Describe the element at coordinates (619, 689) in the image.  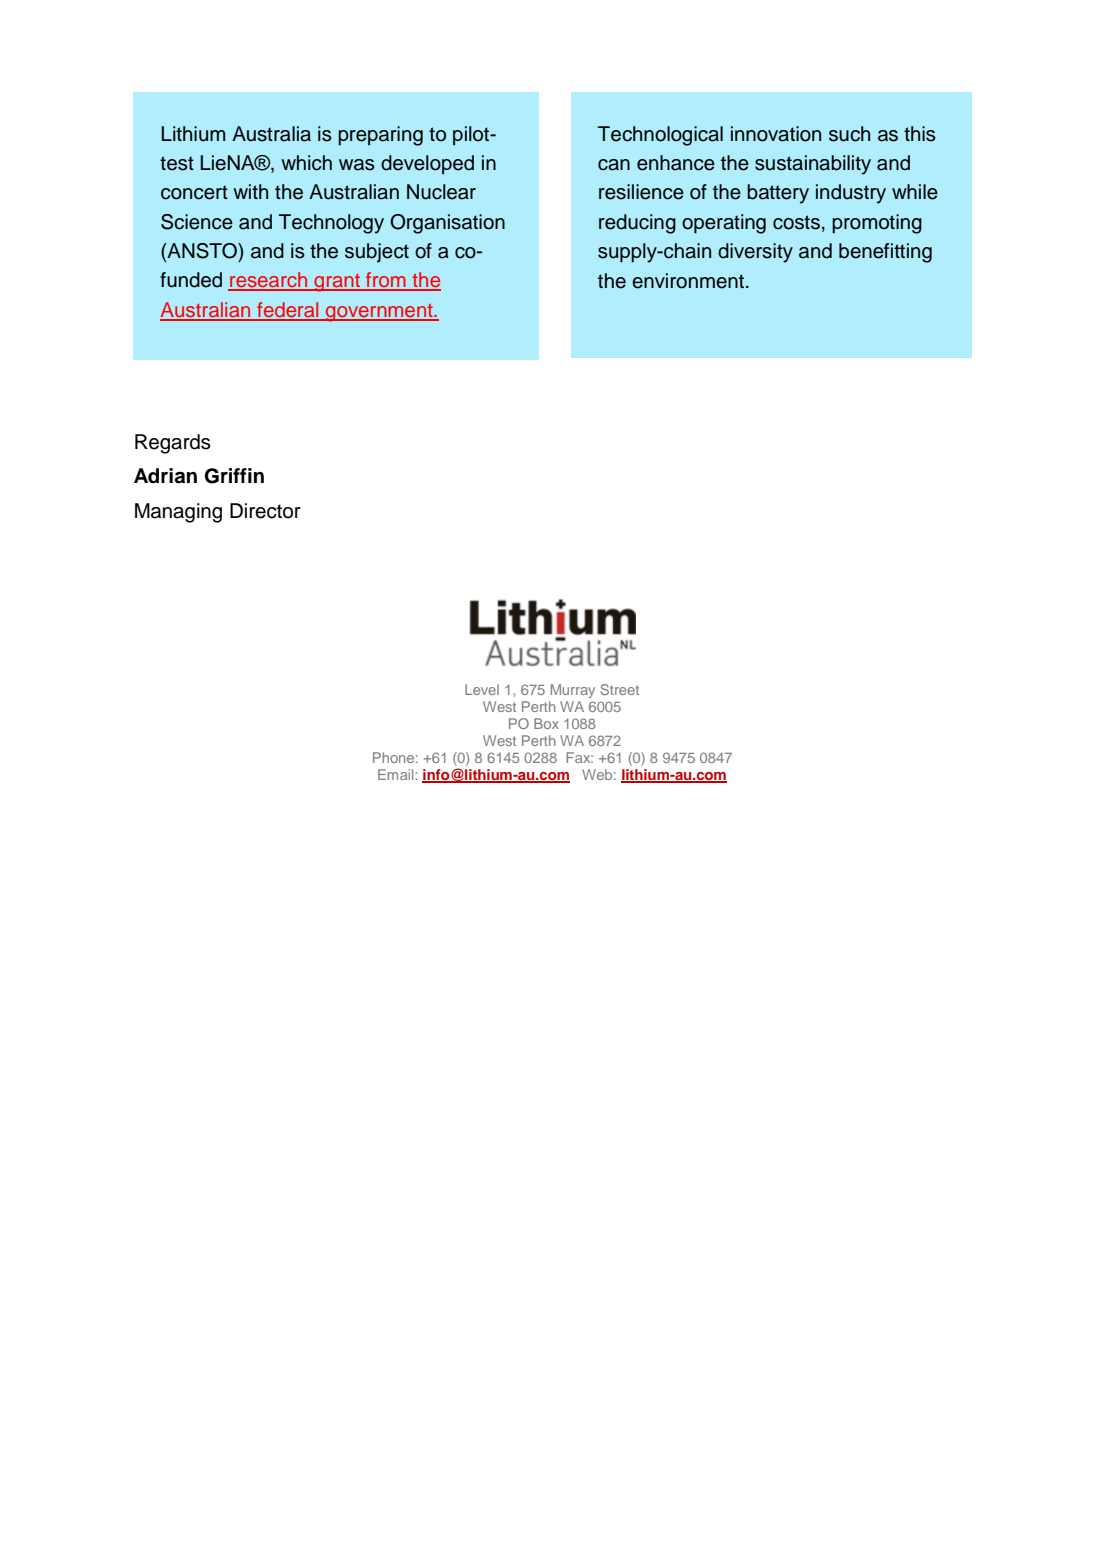
I see `Street` at that location.
